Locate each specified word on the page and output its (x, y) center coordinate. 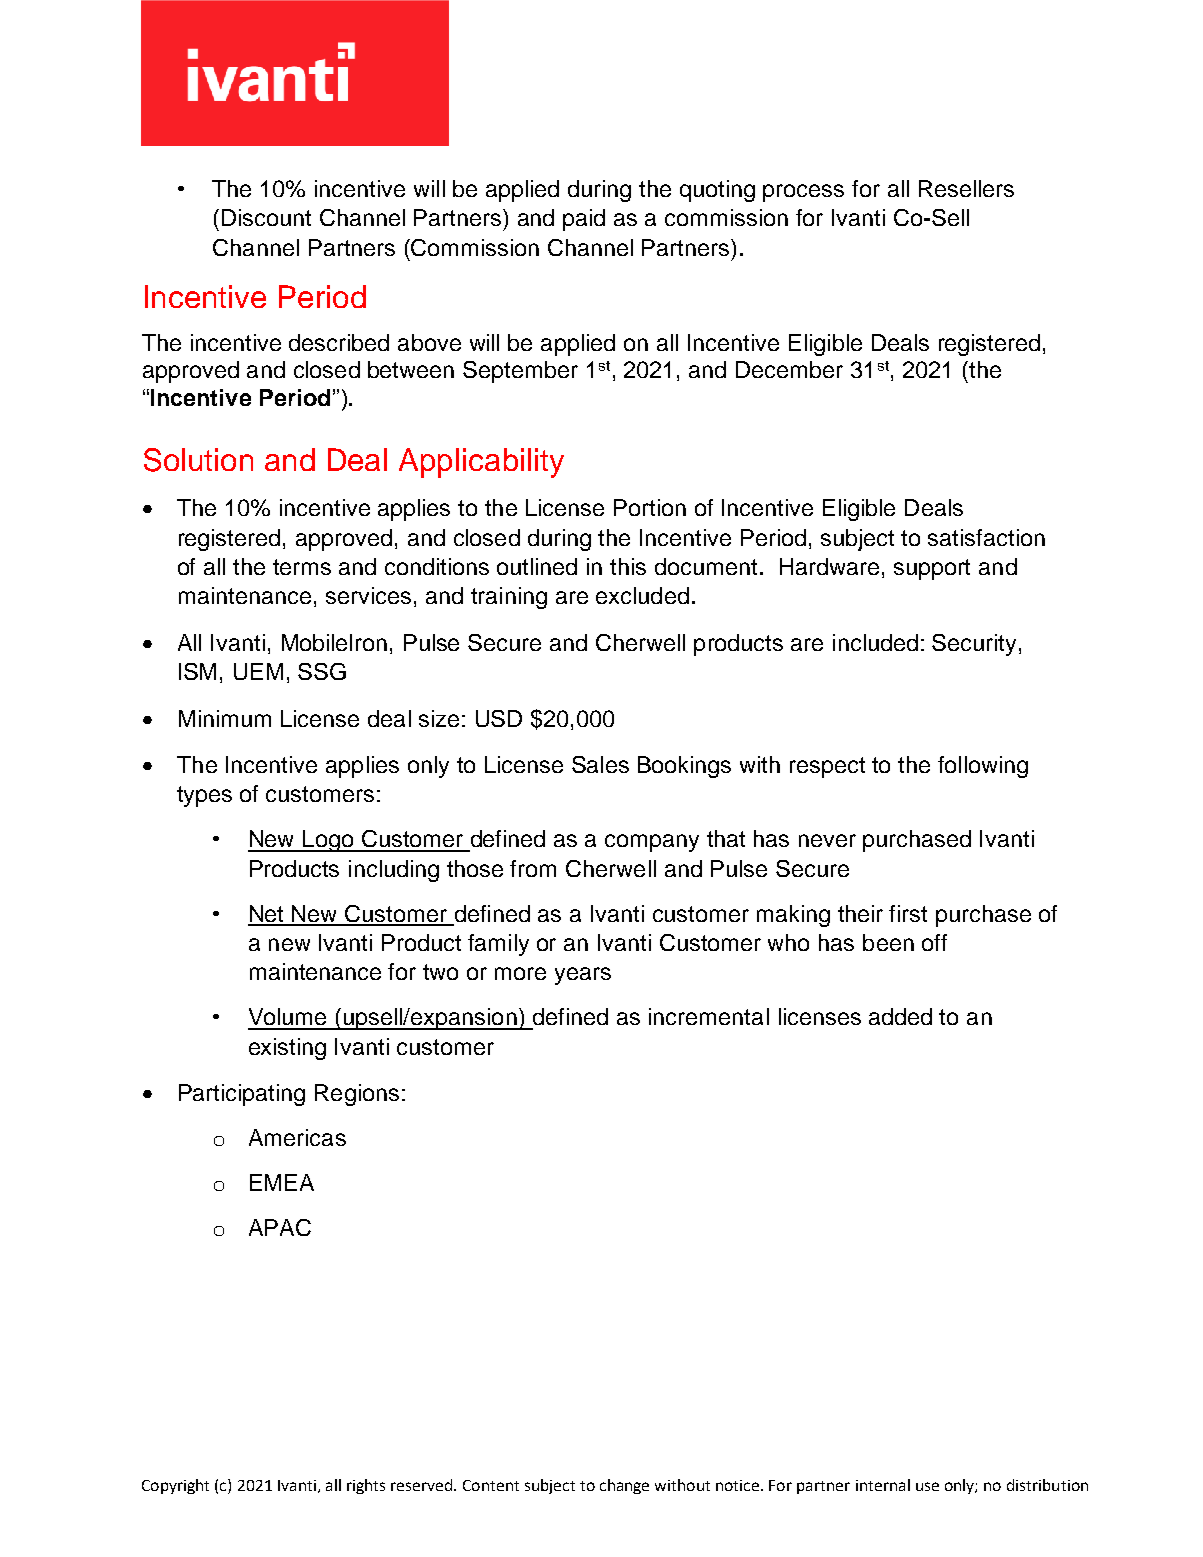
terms (302, 567)
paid (584, 220)
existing (287, 1049)
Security (976, 645)
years (583, 976)
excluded (642, 595)
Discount (266, 217)
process (803, 193)
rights (366, 1486)
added (900, 1016)
